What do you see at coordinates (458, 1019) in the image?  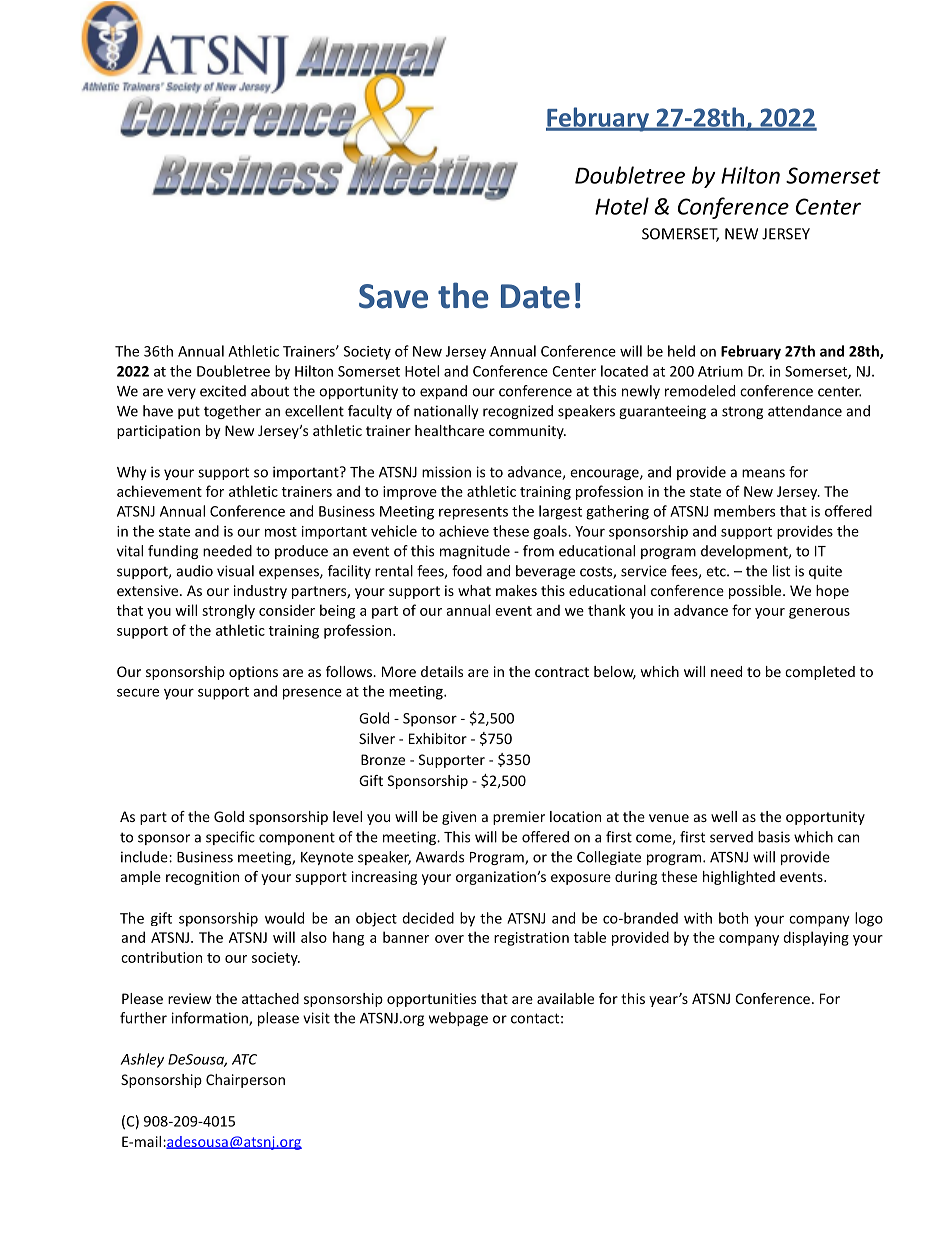 I see `webpage` at bounding box center [458, 1019].
